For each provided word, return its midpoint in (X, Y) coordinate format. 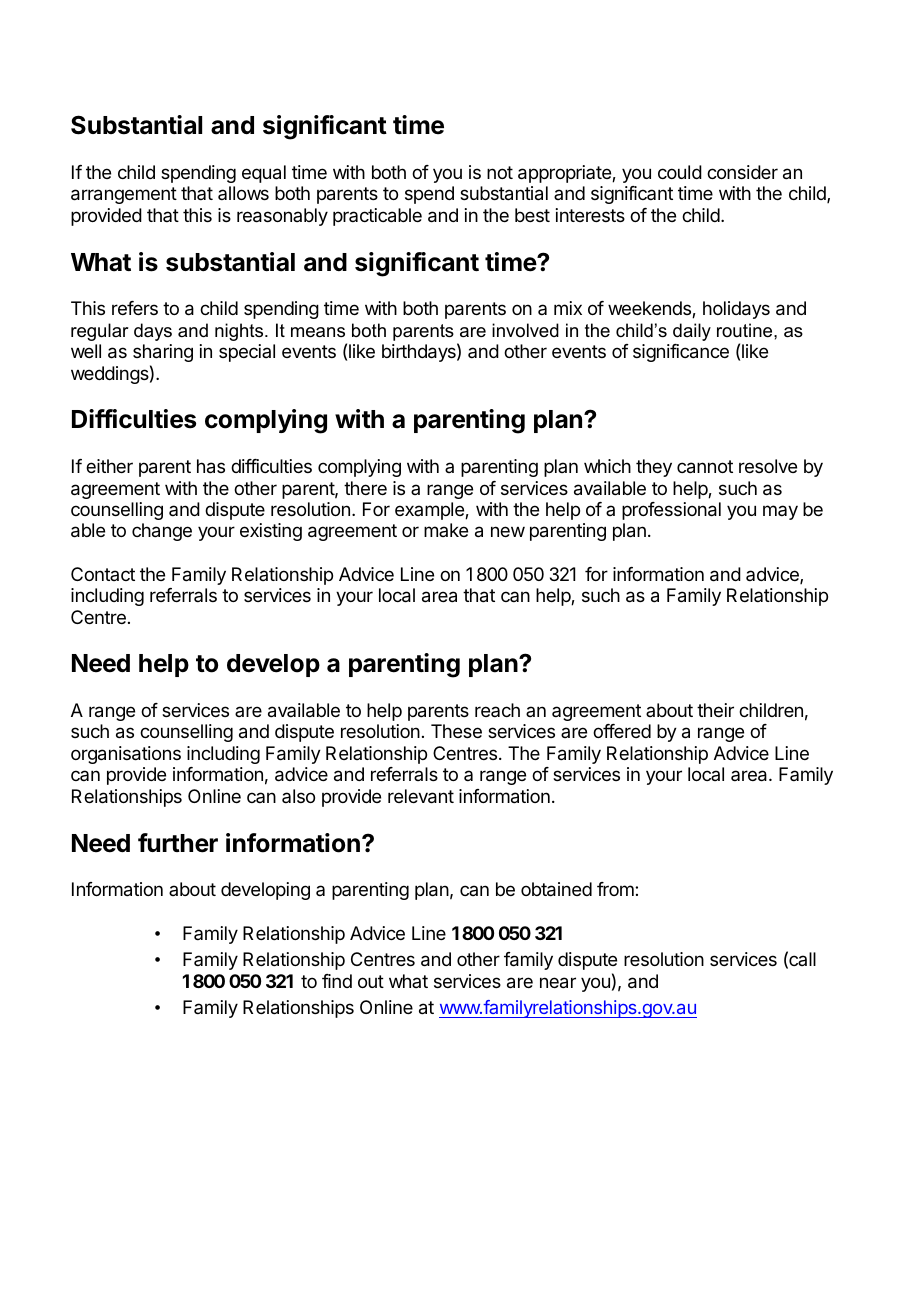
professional (671, 511)
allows (243, 193)
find (337, 981)
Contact (103, 574)
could (680, 172)
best (532, 215)
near (558, 983)
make (446, 530)
